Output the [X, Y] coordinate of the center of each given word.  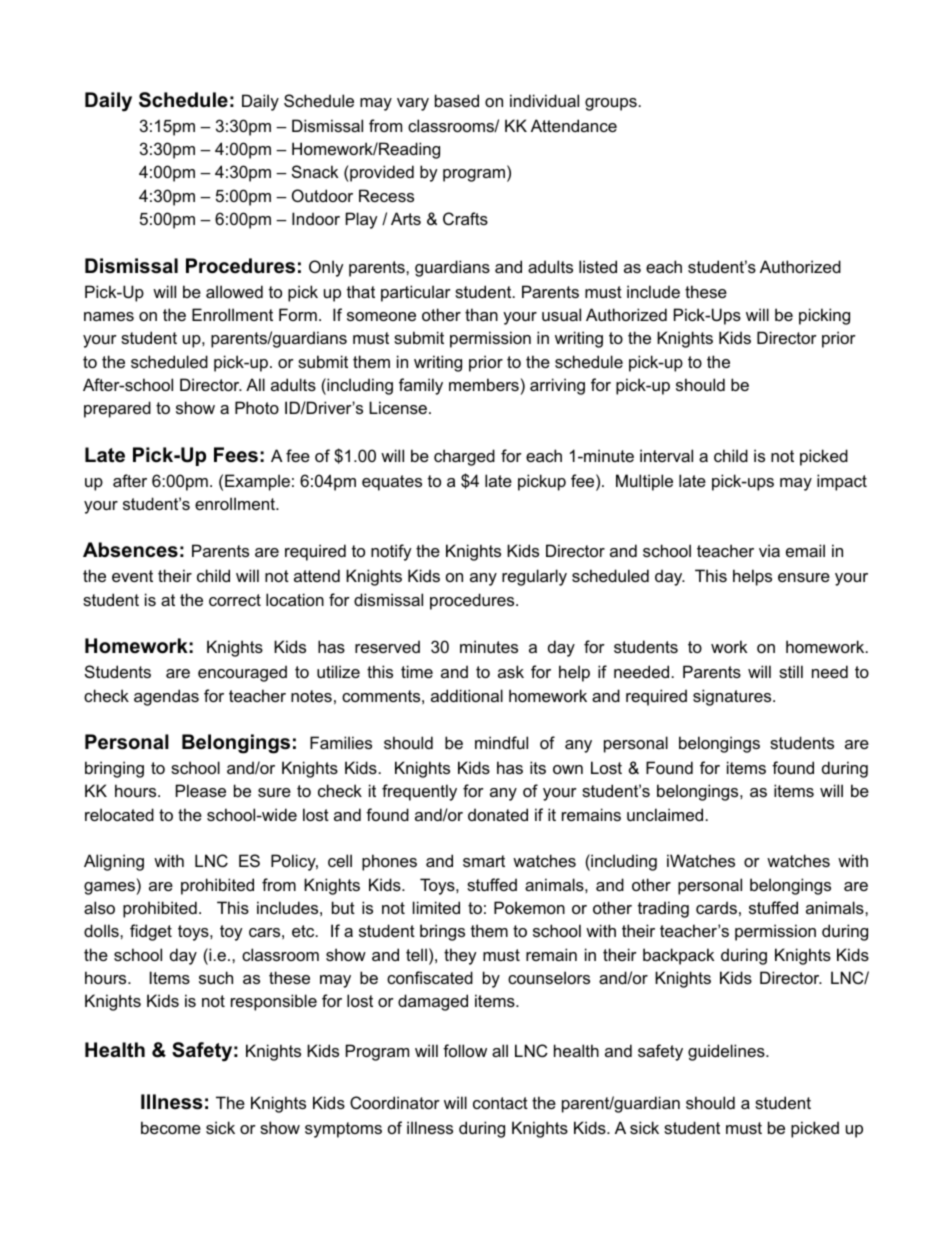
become [171, 1127]
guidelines [727, 1052]
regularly [534, 577]
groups [611, 104]
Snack [315, 171]
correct [235, 600]
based [457, 100]
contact [500, 1103]
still [791, 671]
